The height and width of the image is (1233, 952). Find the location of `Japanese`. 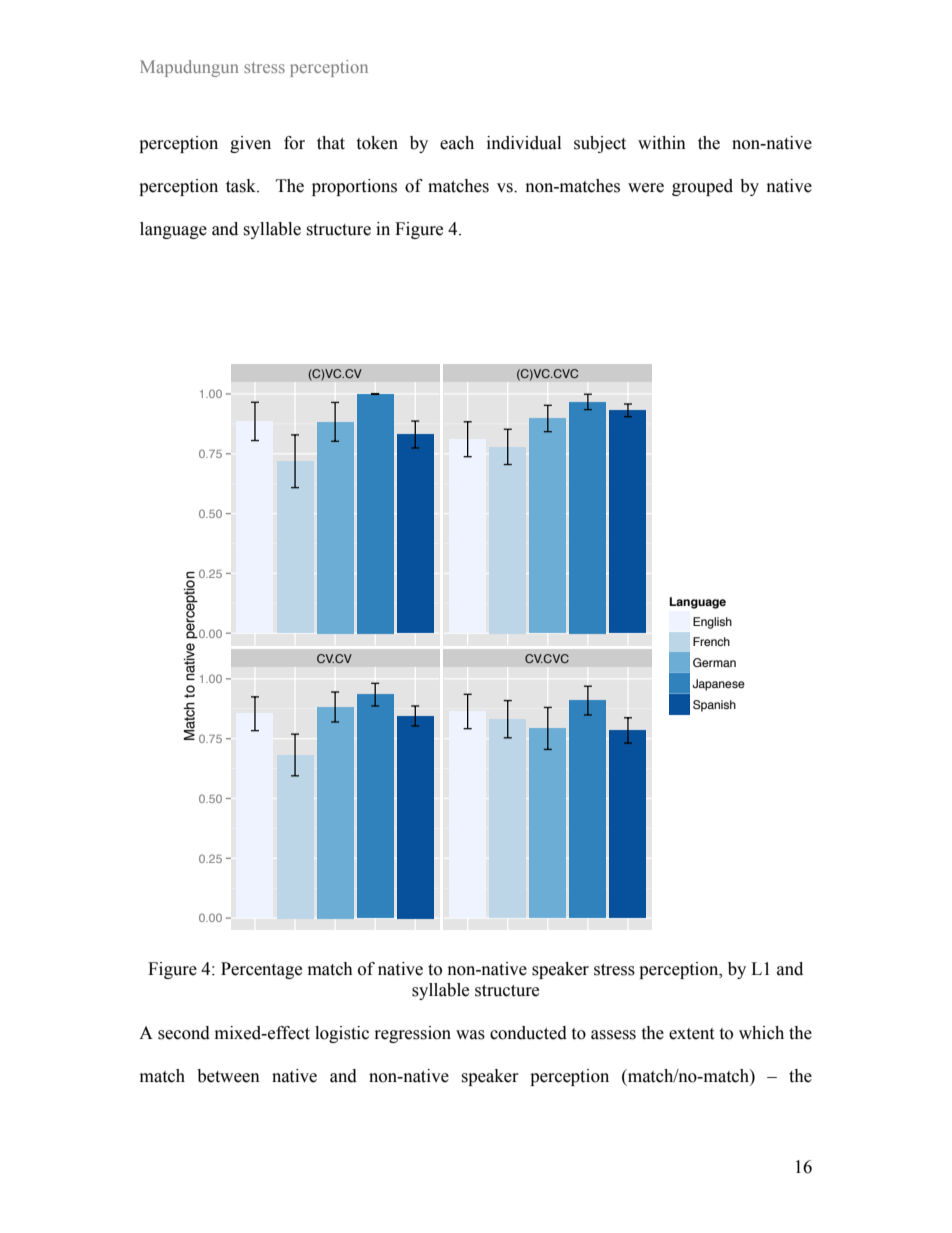

Japanese is located at coordinates (718, 685).
